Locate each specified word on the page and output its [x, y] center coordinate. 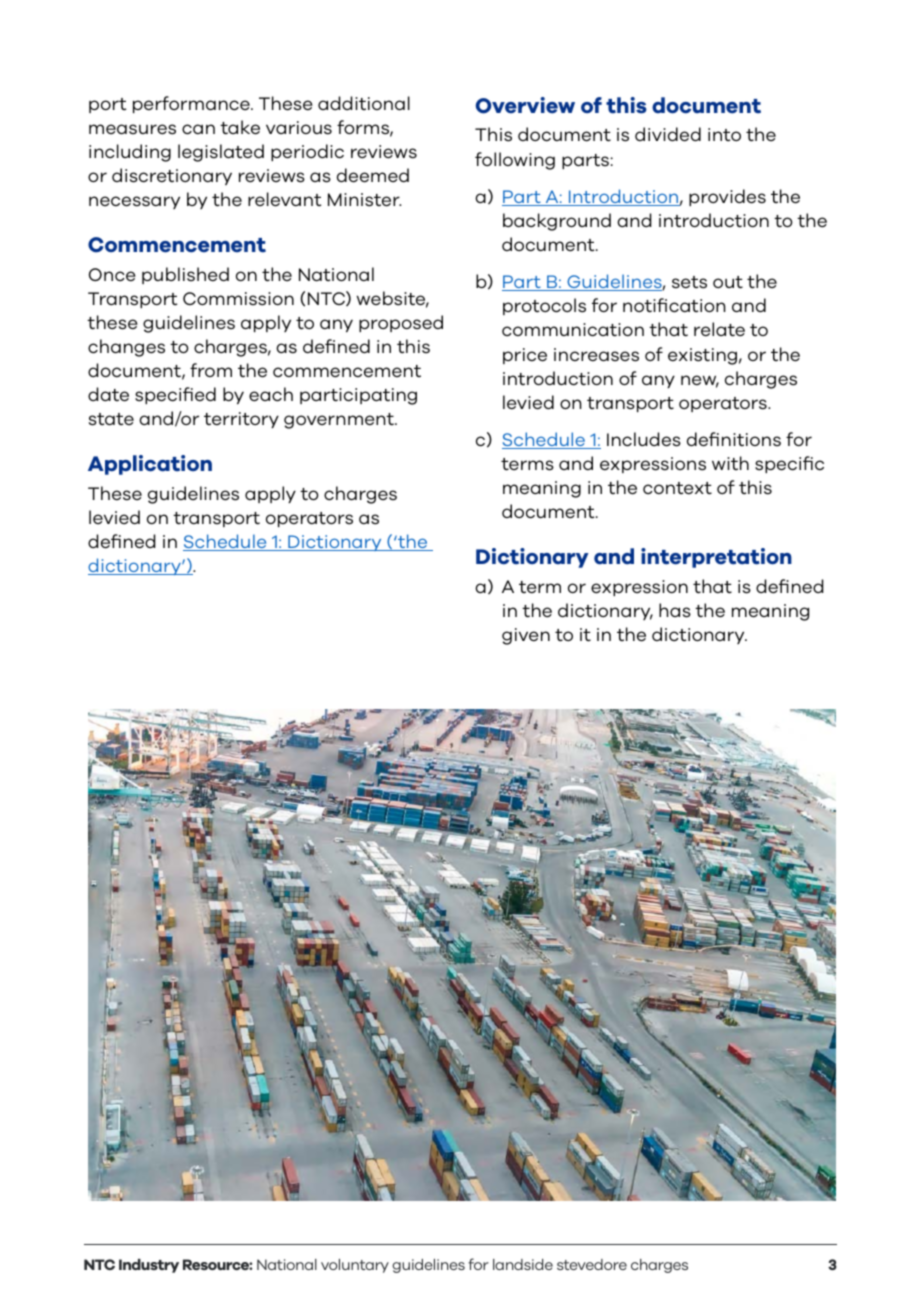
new [700, 381]
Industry [149, 1266]
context [677, 488]
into [724, 135]
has [675, 610]
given [526, 636]
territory [241, 420]
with [730, 463]
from [211, 370]
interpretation [716, 558]
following [515, 161]
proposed [401, 323]
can [198, 129]
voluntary [355, 1266]
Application [150, 465]
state [111, 419]
